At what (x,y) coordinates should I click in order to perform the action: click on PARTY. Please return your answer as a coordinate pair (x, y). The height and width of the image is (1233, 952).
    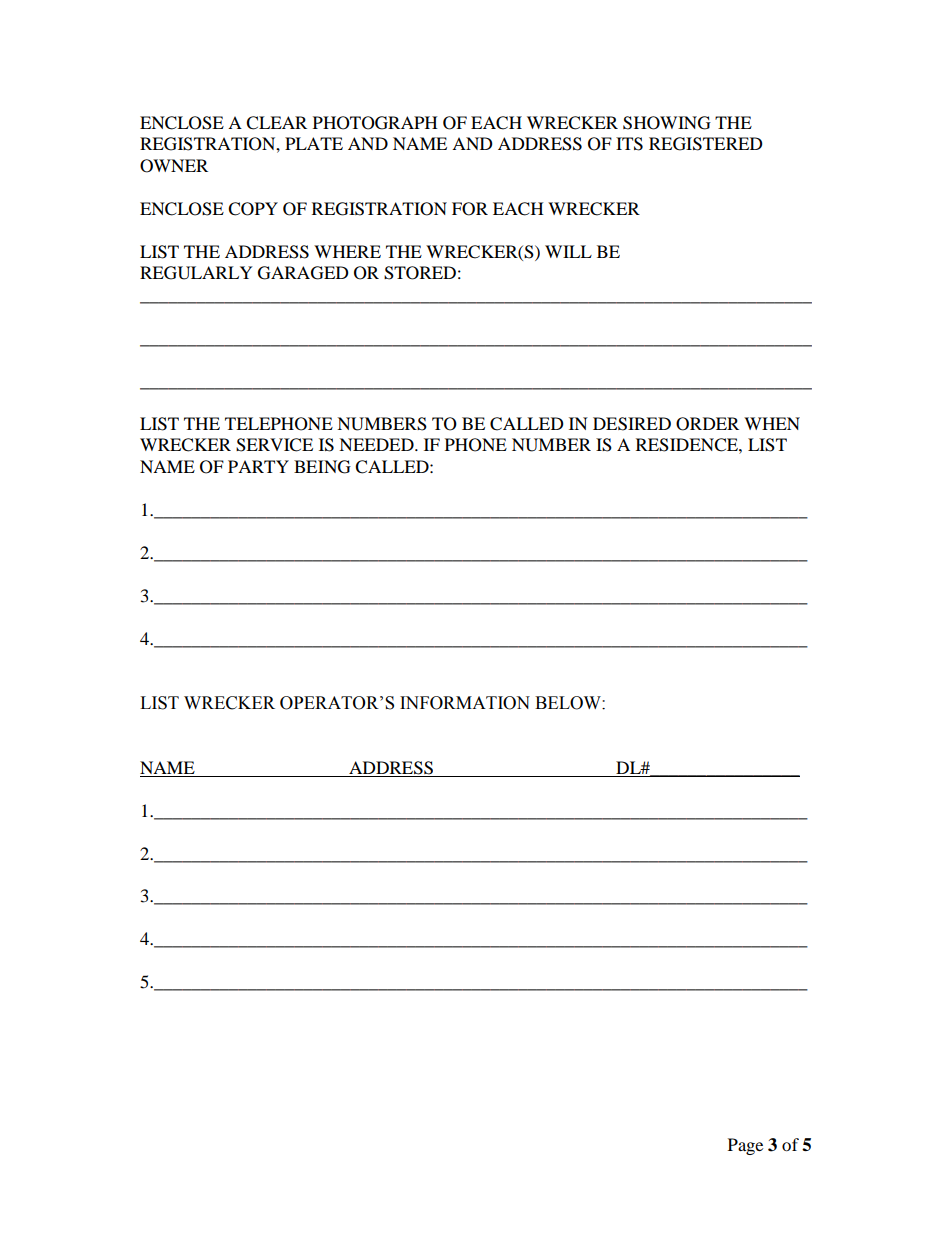
    Looking at the image, I should click on (258, 466).
